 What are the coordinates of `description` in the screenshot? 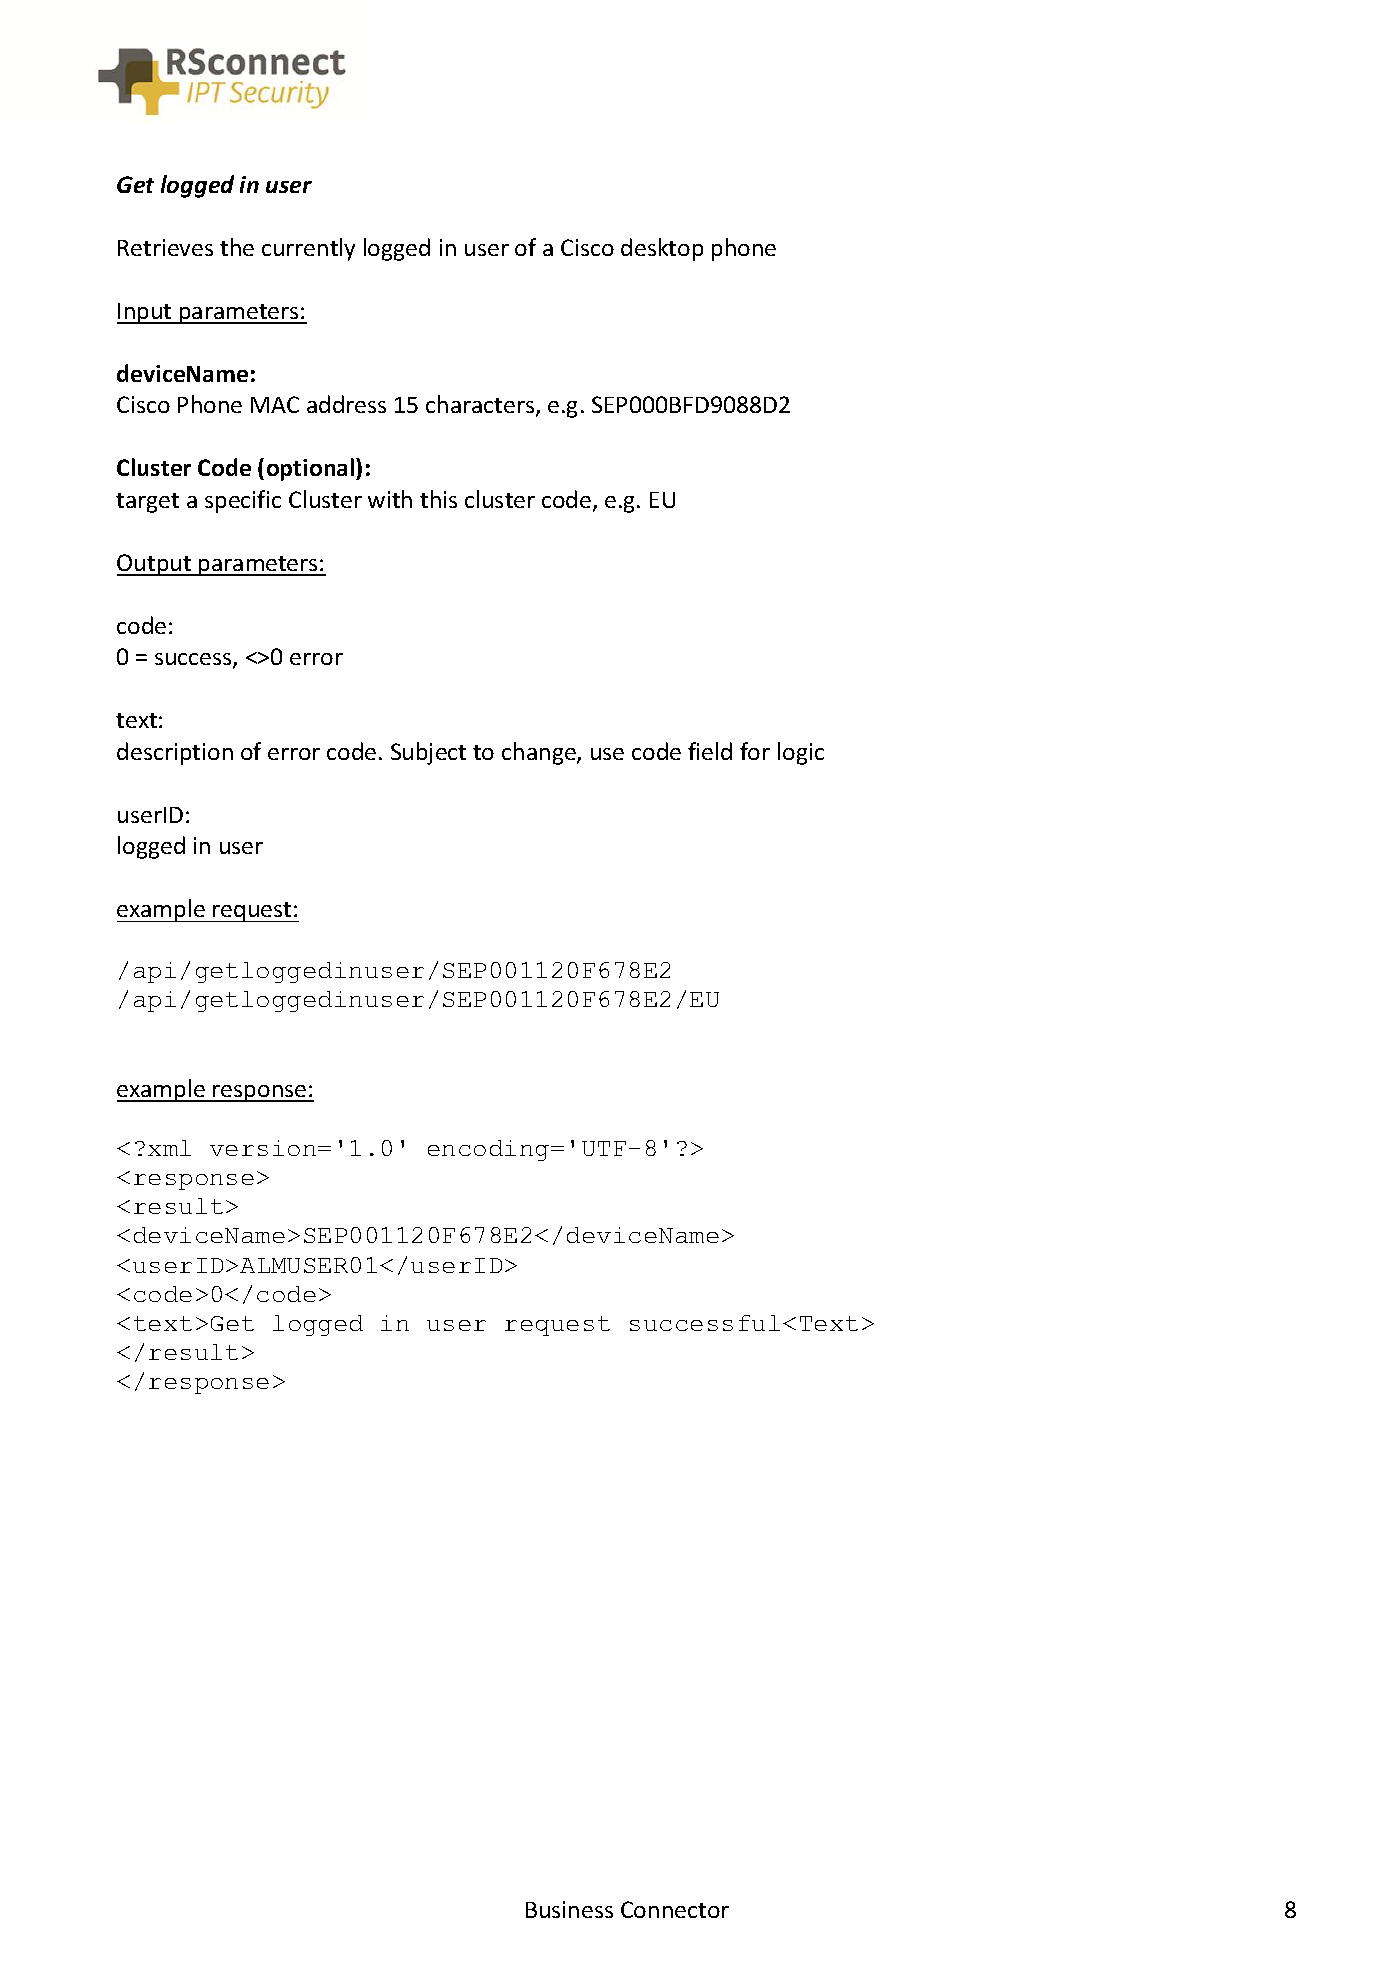 It's located at (175, 753).
